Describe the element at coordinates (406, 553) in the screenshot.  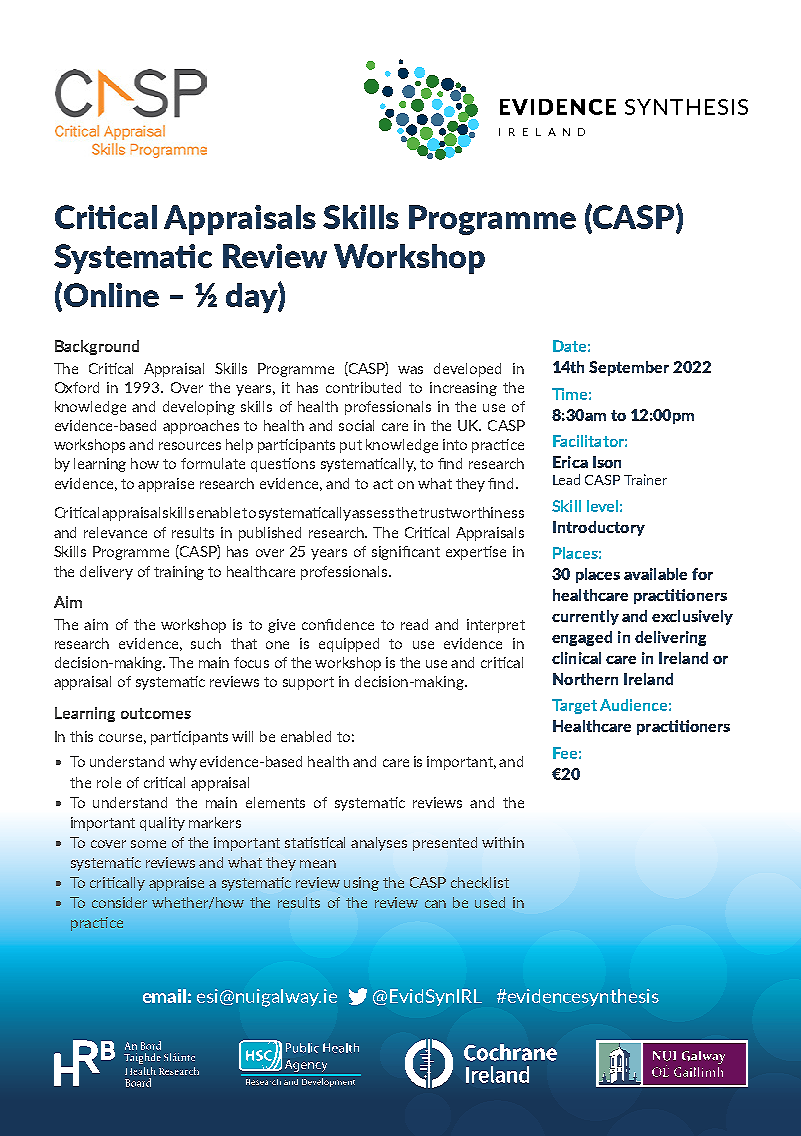
I see `significant` at that location.
